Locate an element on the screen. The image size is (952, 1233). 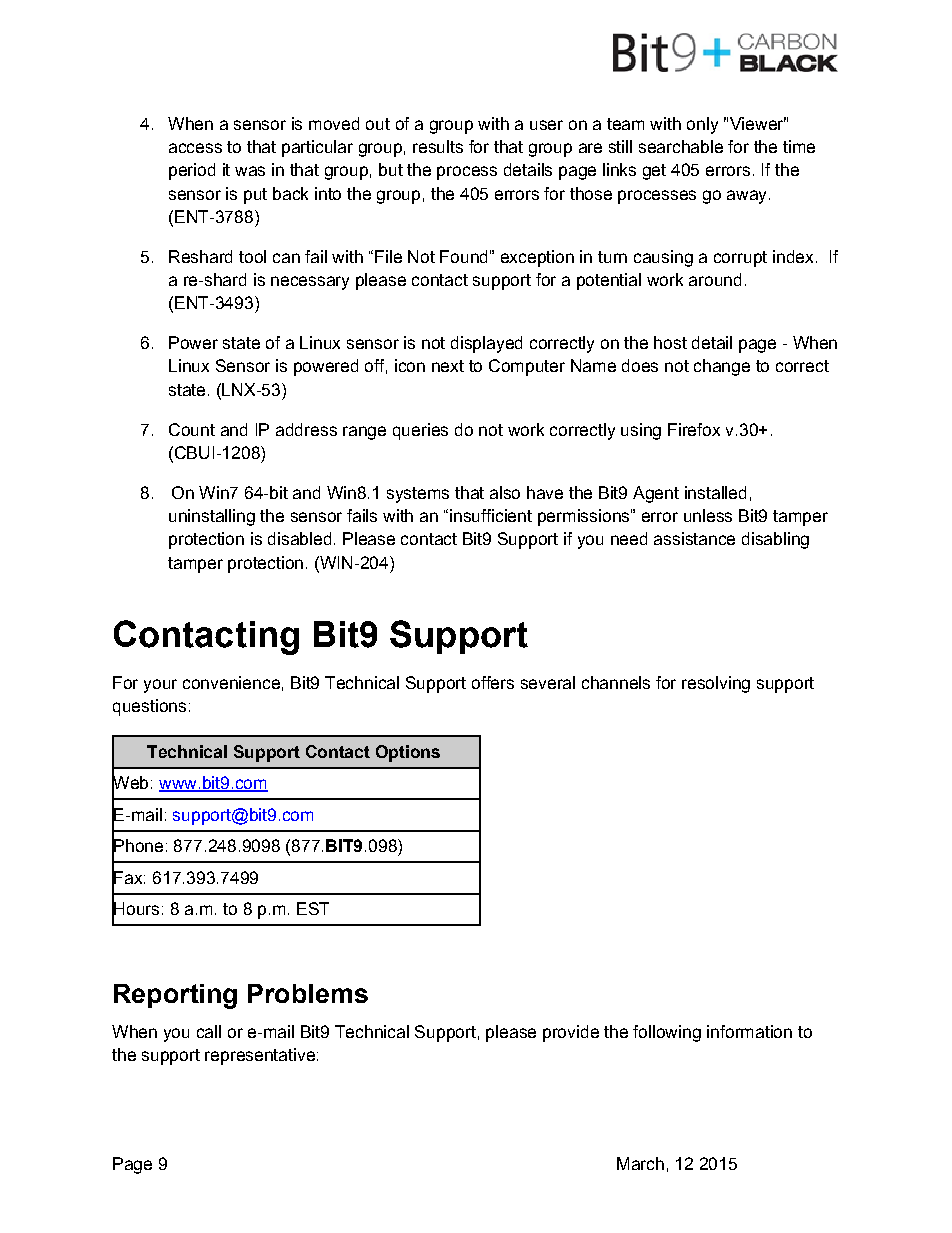
searchable is located at coordinates (681, 146).
